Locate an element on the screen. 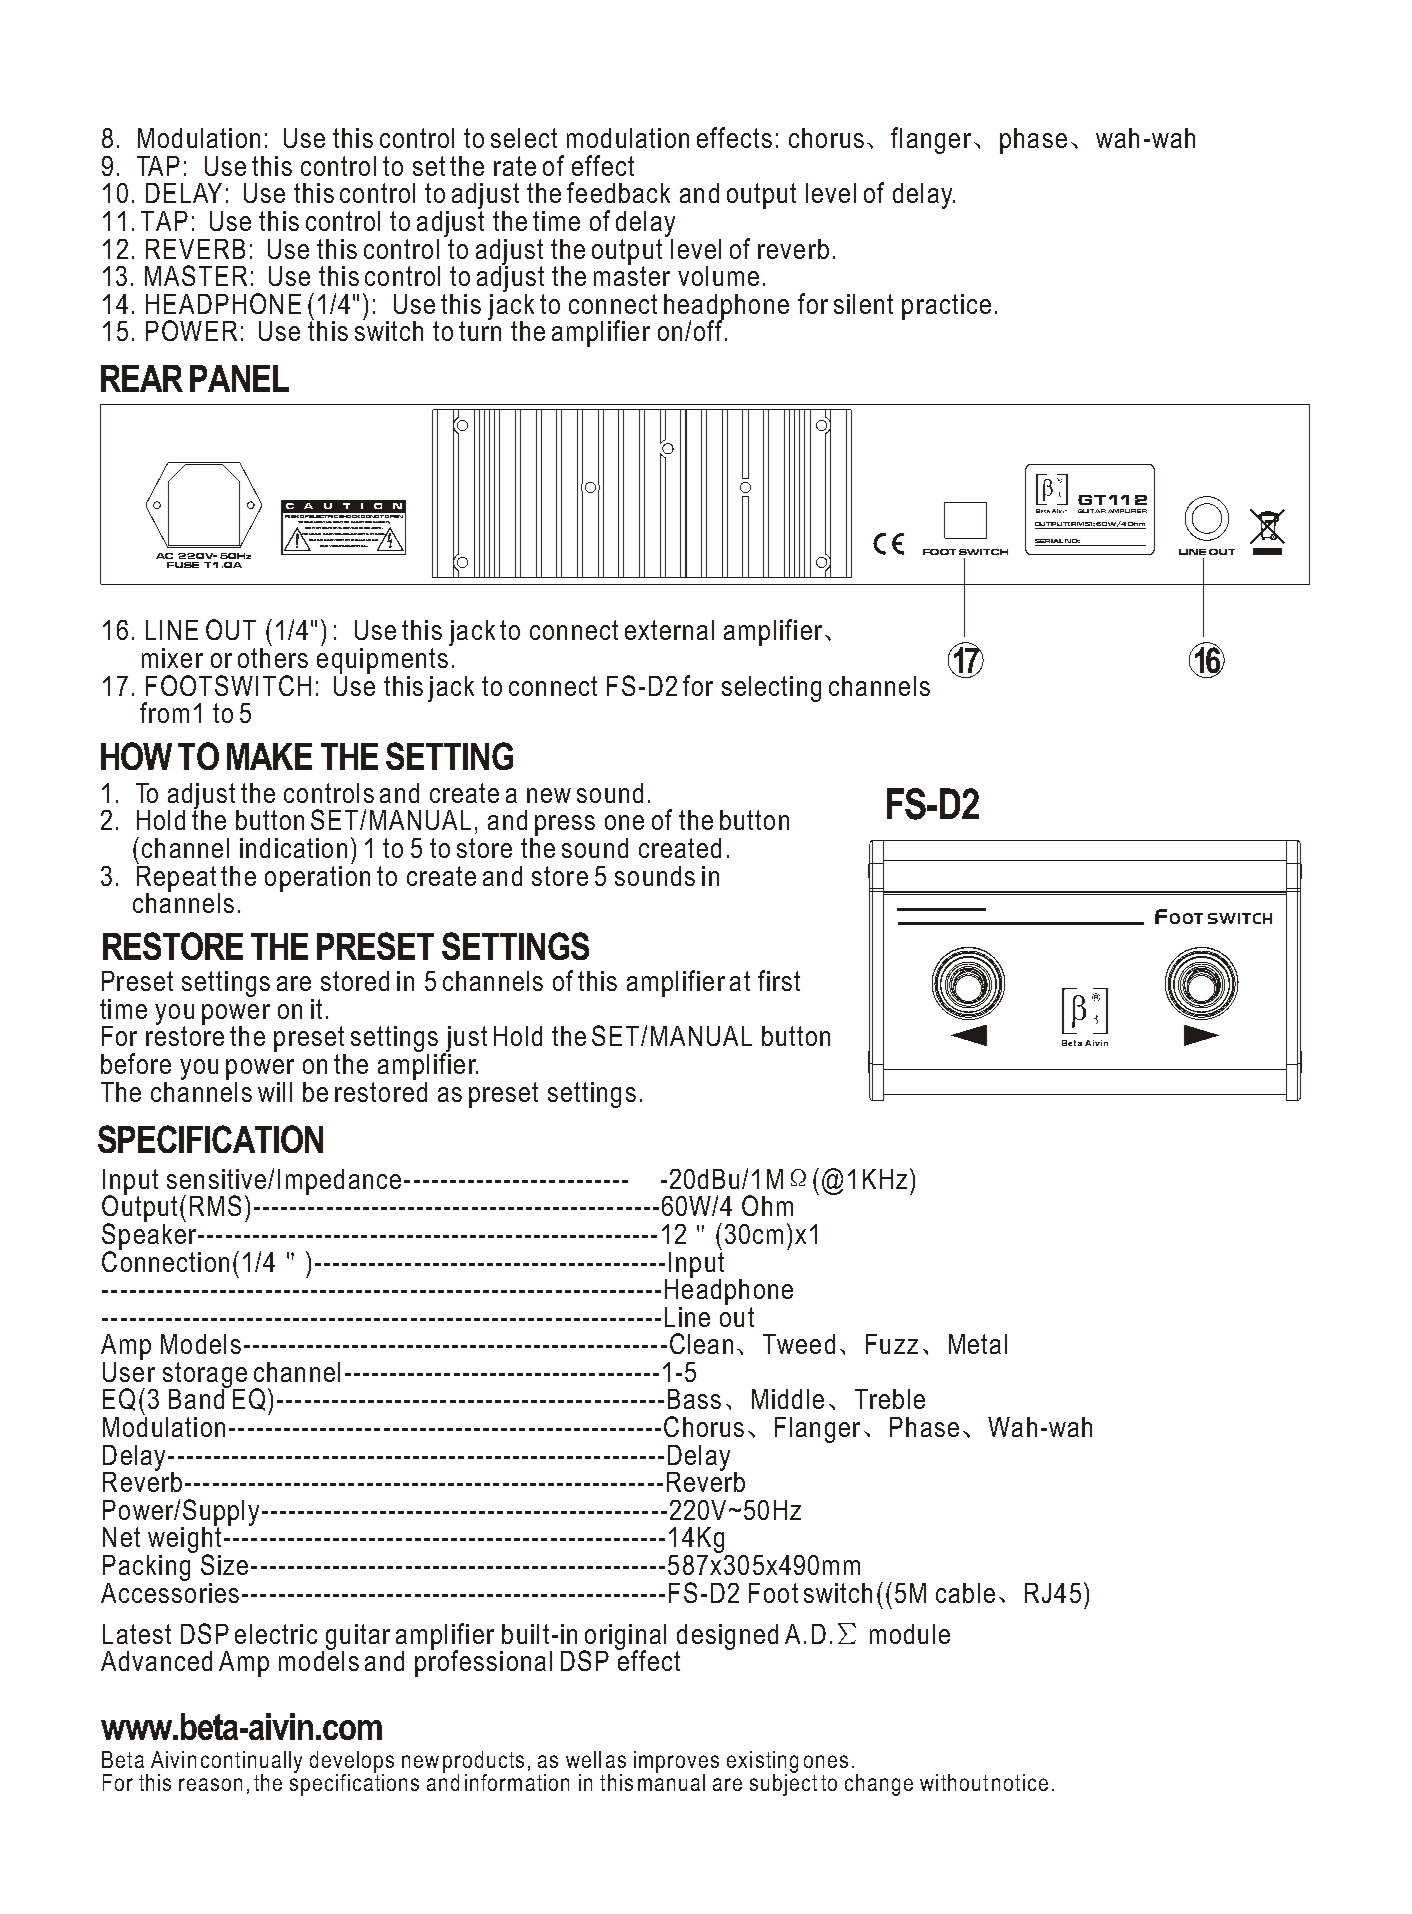 This screenshot has width=1412, height=1914. first is located at coordinates (779, 980).
